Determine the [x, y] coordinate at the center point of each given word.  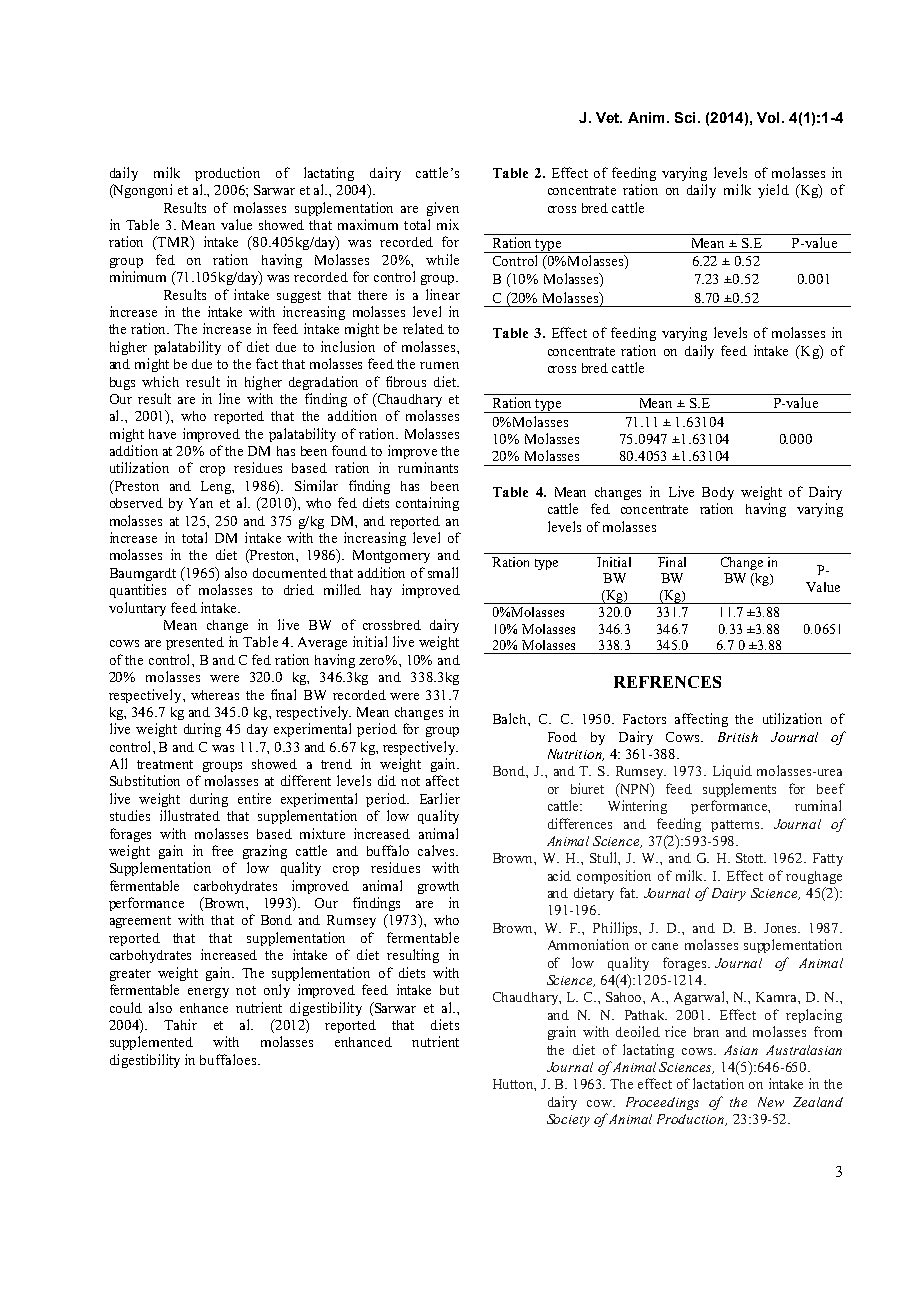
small [443, 572]
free [222, 850]
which [160, 381]
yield [773, 191]
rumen [439, 365]
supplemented [151, 1043]
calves [437, 850]
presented [195, 643]
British [738, 737]
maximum [368, 224]
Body [718, 493]
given [443, 209]
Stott [751, 858]
